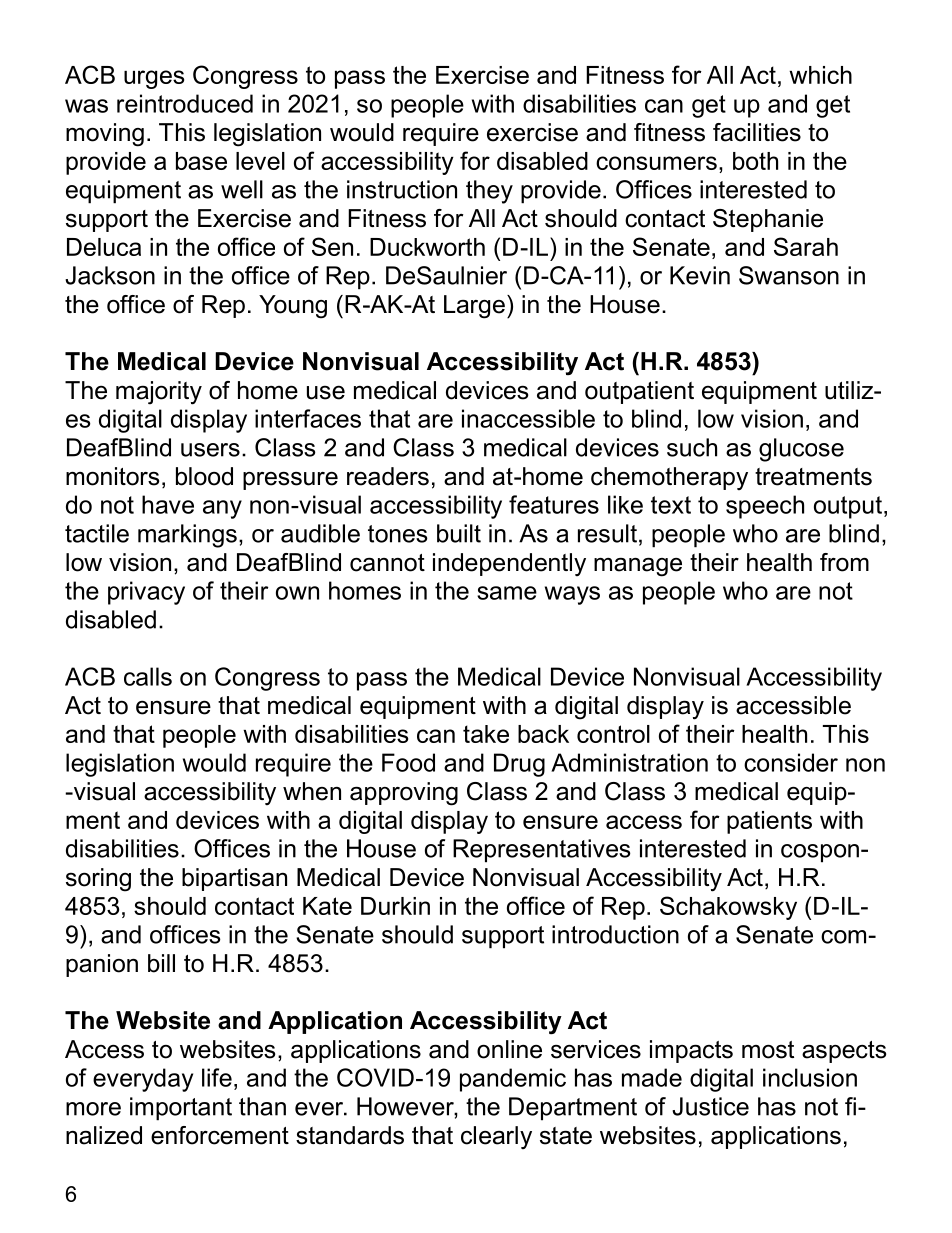 This page has height=1233, width=952. What do you see at coordinates (489, 192) in the page?
I see `they` at bounding box center [489, 192].
